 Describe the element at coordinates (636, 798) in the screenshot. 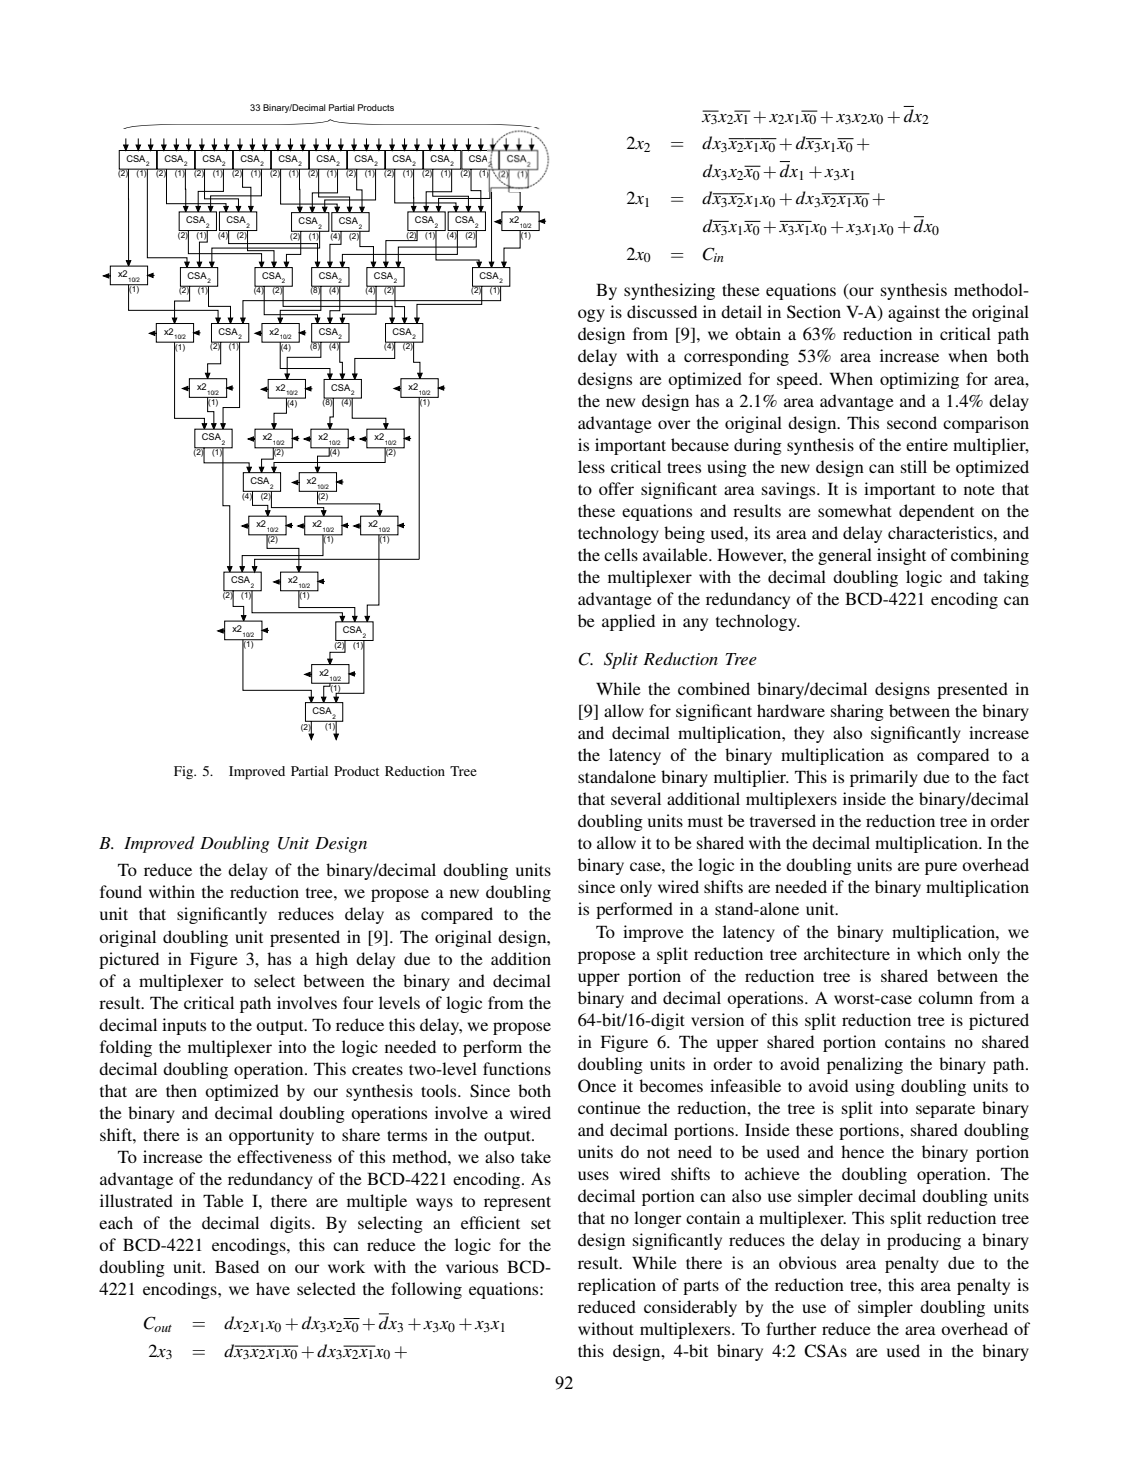

I see `several` at that location.
